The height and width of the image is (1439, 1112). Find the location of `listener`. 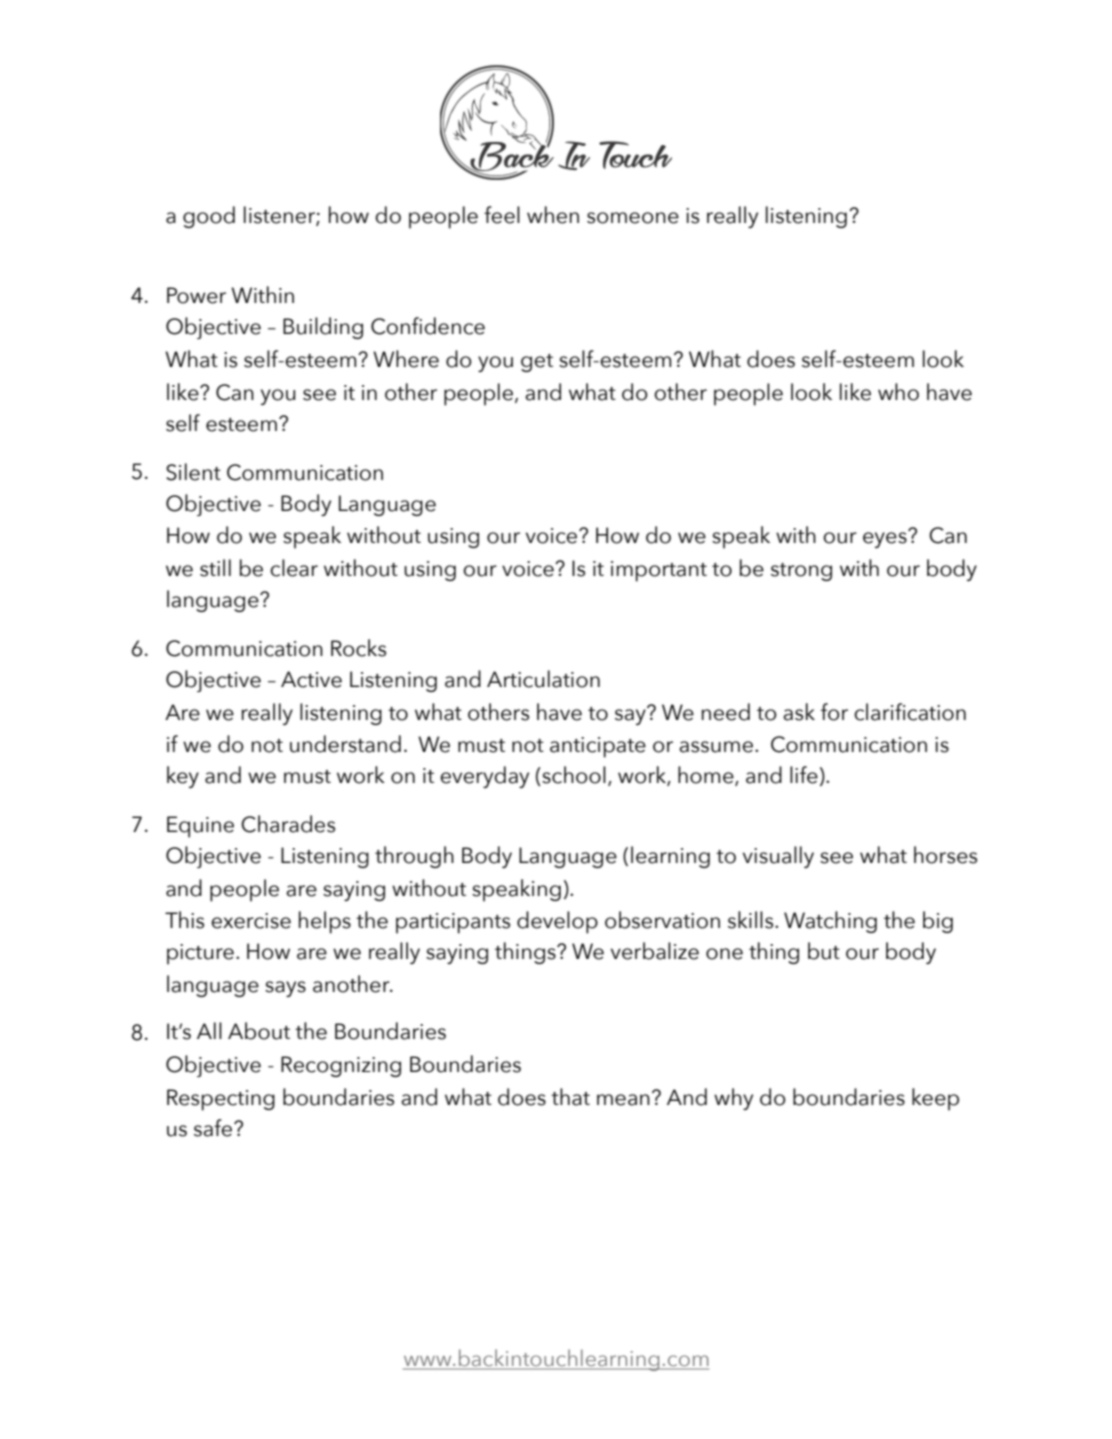

listener is located at coordinates (280, 216).
